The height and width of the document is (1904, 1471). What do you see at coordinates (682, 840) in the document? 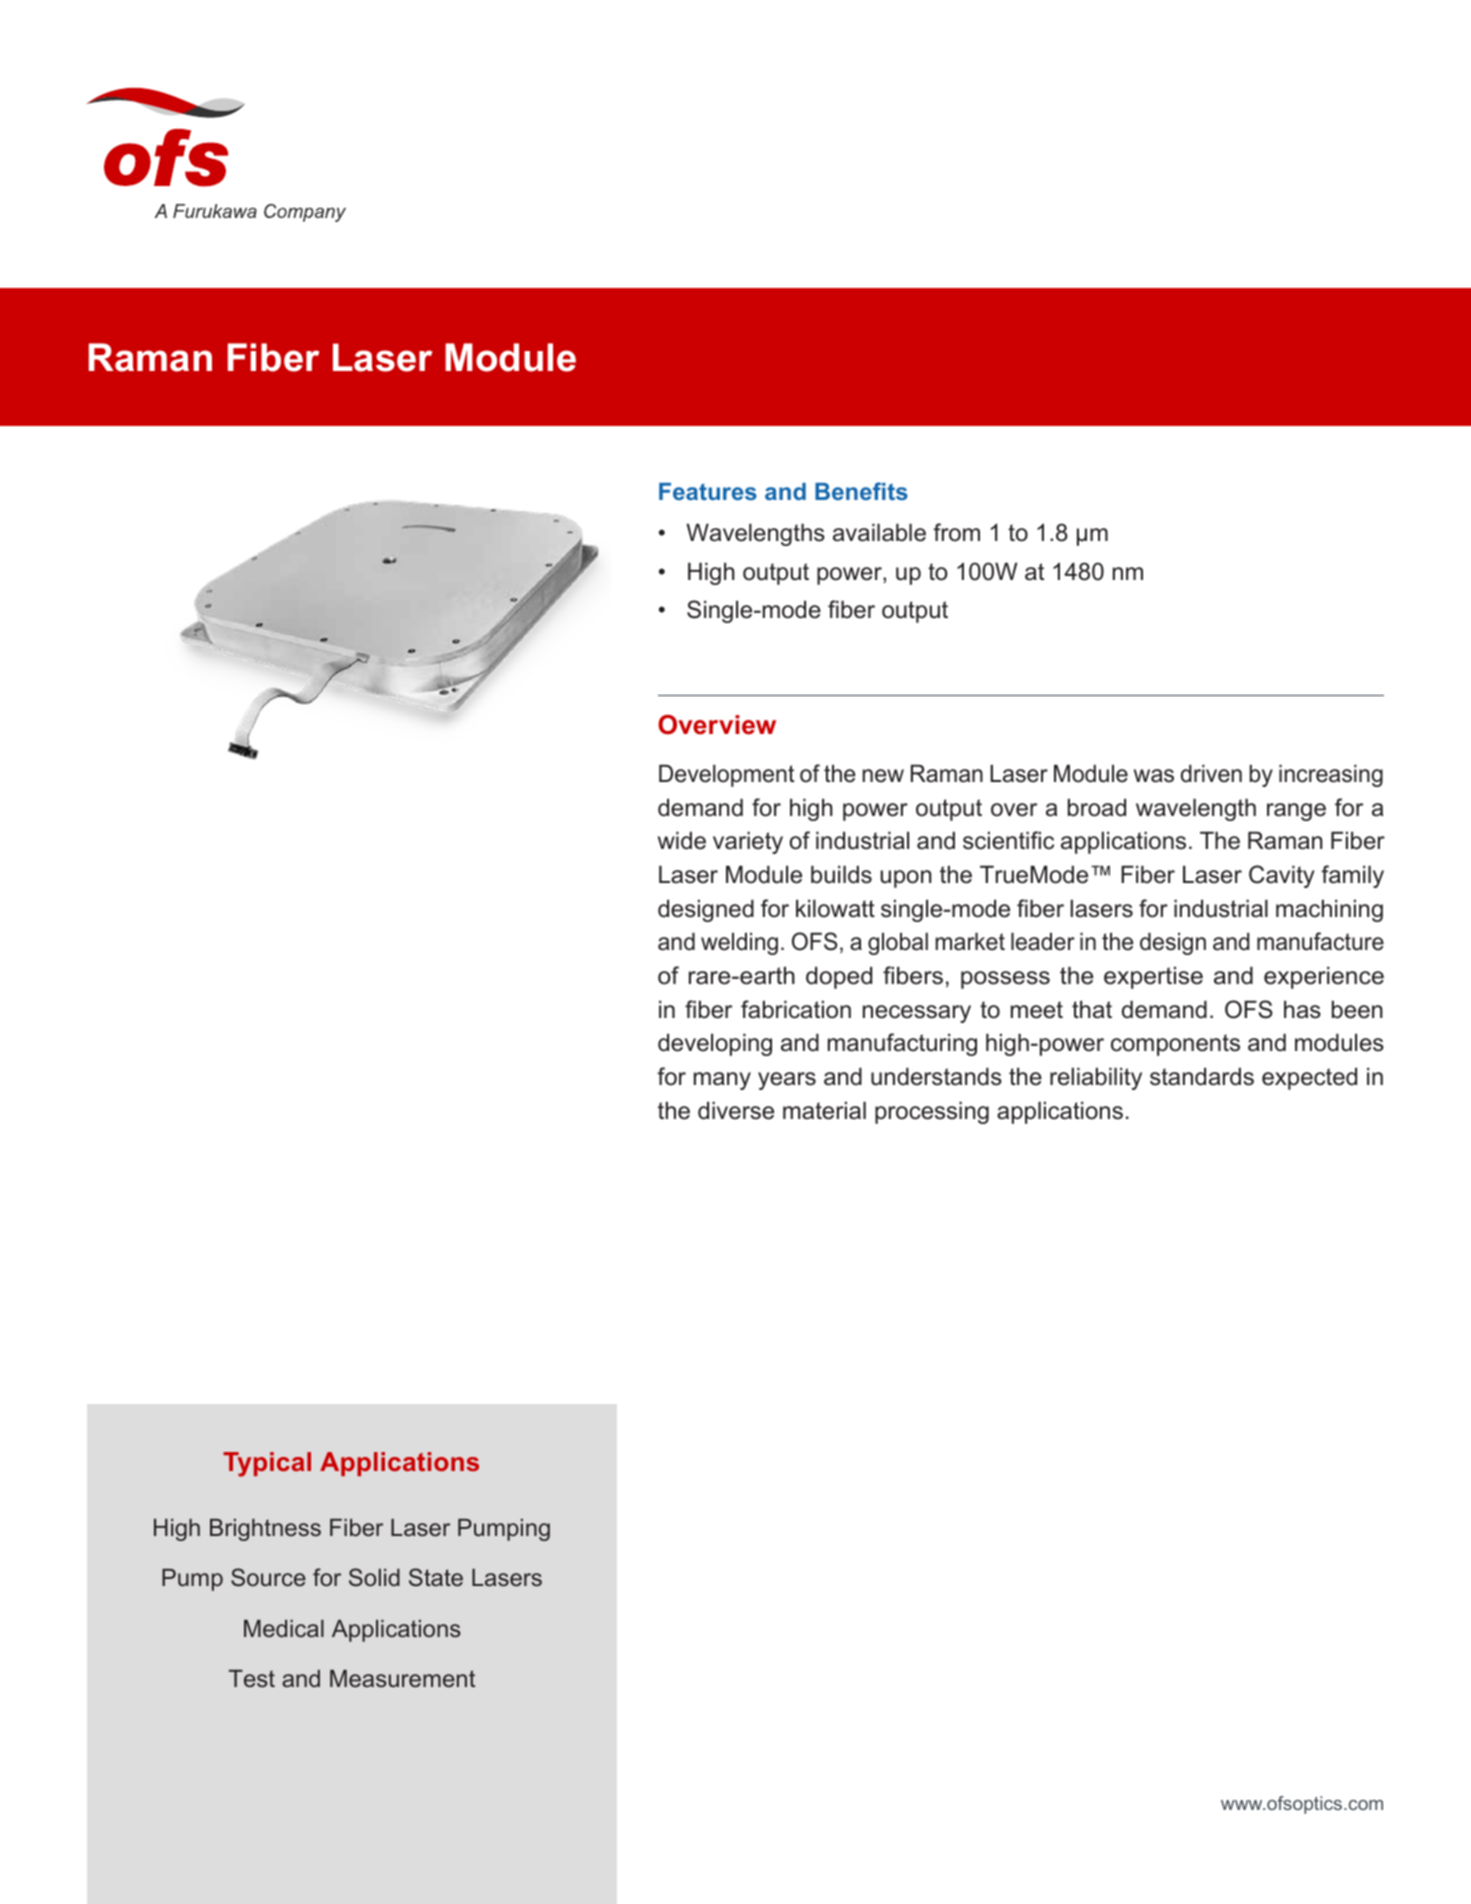
I see `wide` at bounding box center [682, 840].
